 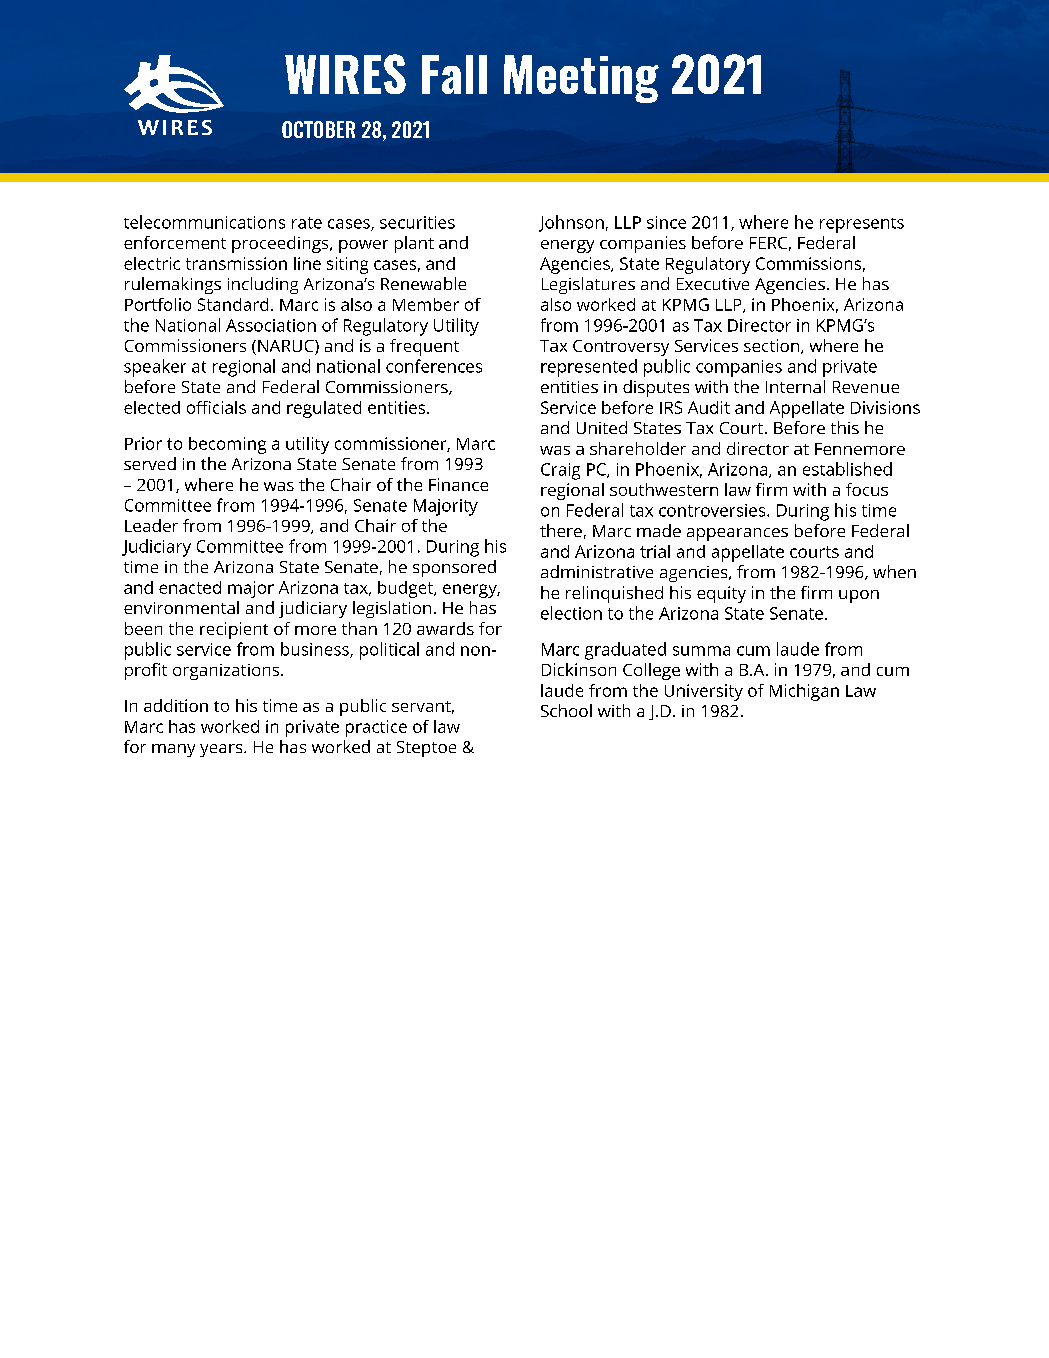 What do you see at coordinates (190, 587) in the document?
I see `enacted` at bounding box center [190, 587].
